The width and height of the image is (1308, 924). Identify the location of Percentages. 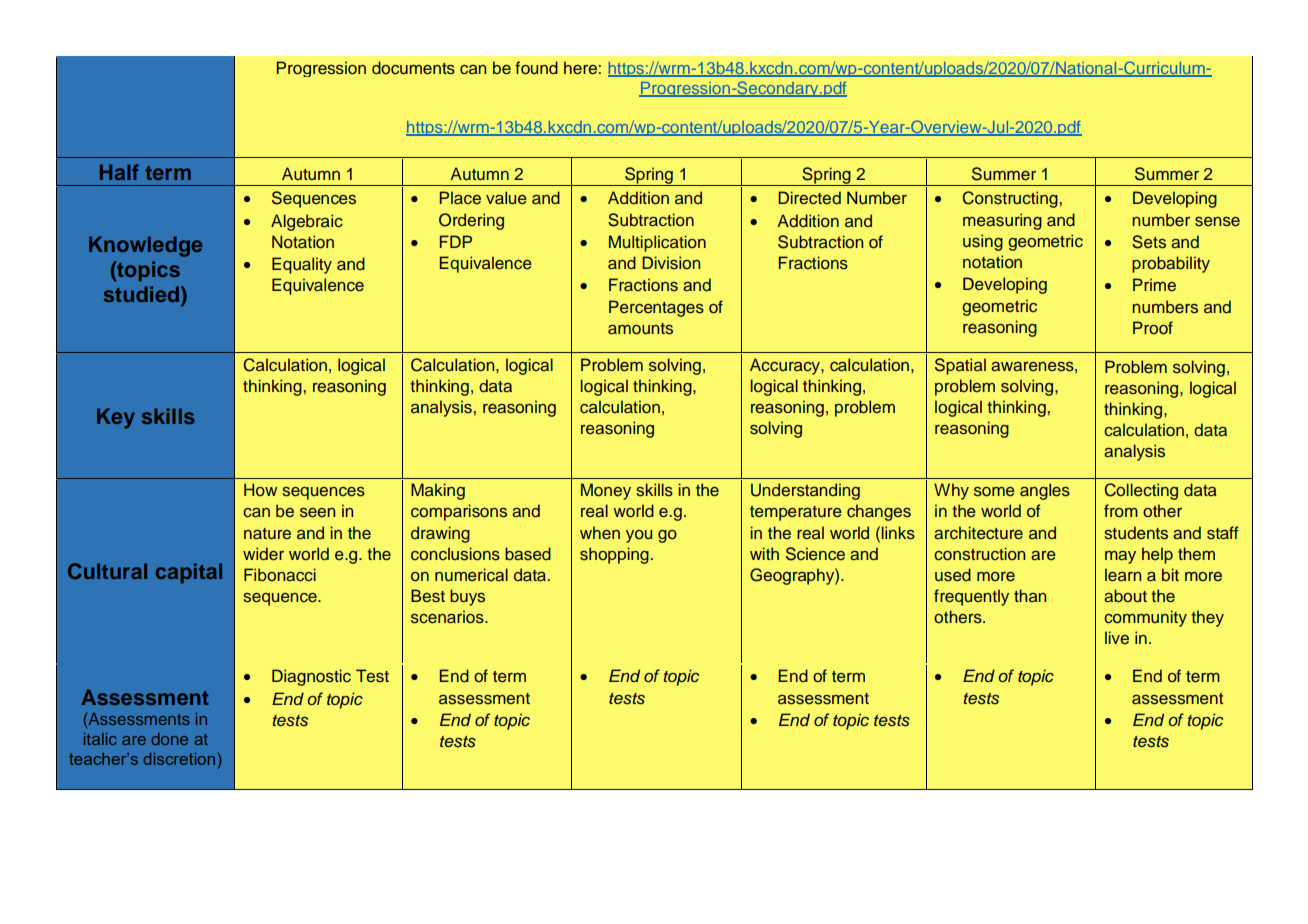
(656, 308).
